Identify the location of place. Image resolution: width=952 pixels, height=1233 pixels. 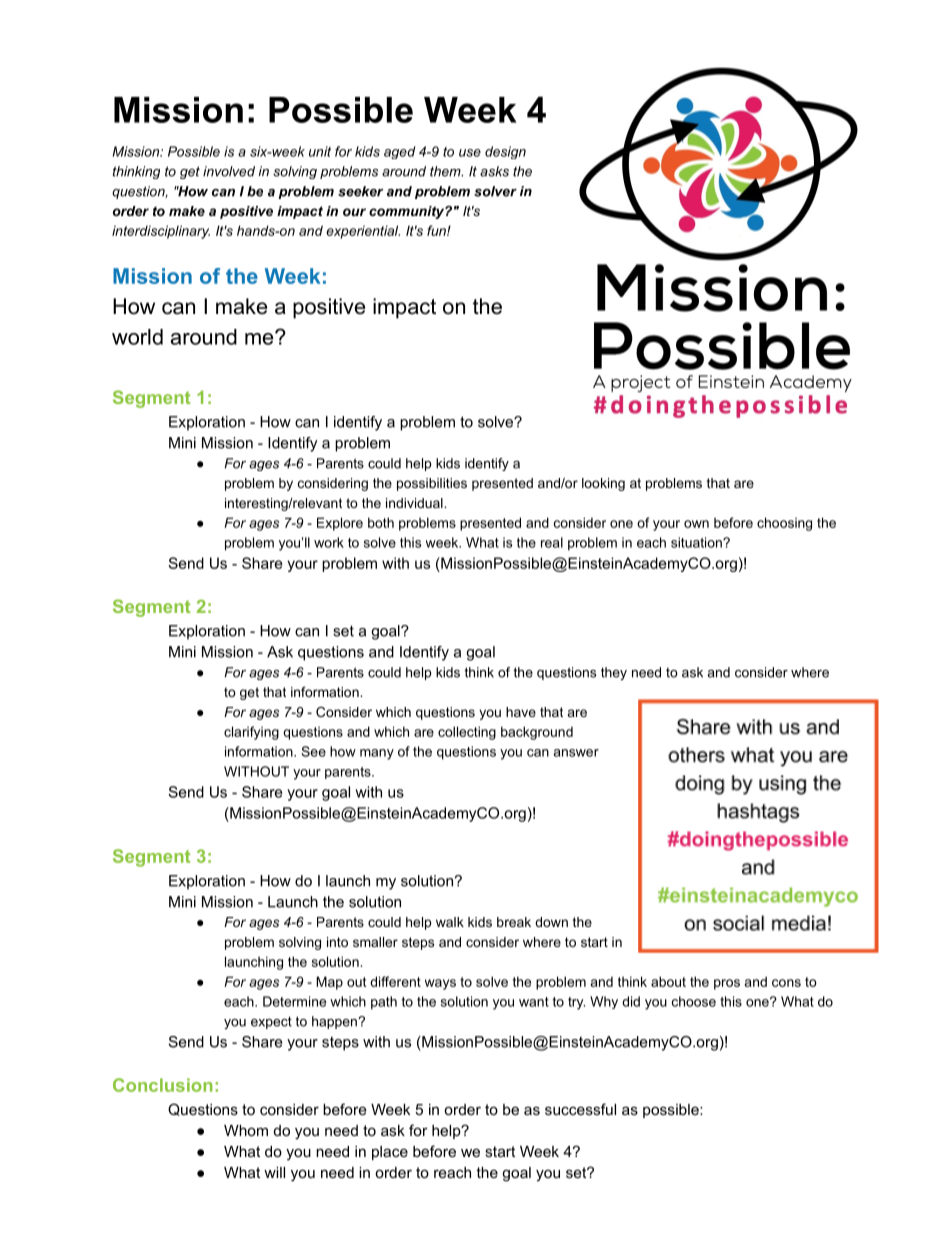
(390, 1153).
